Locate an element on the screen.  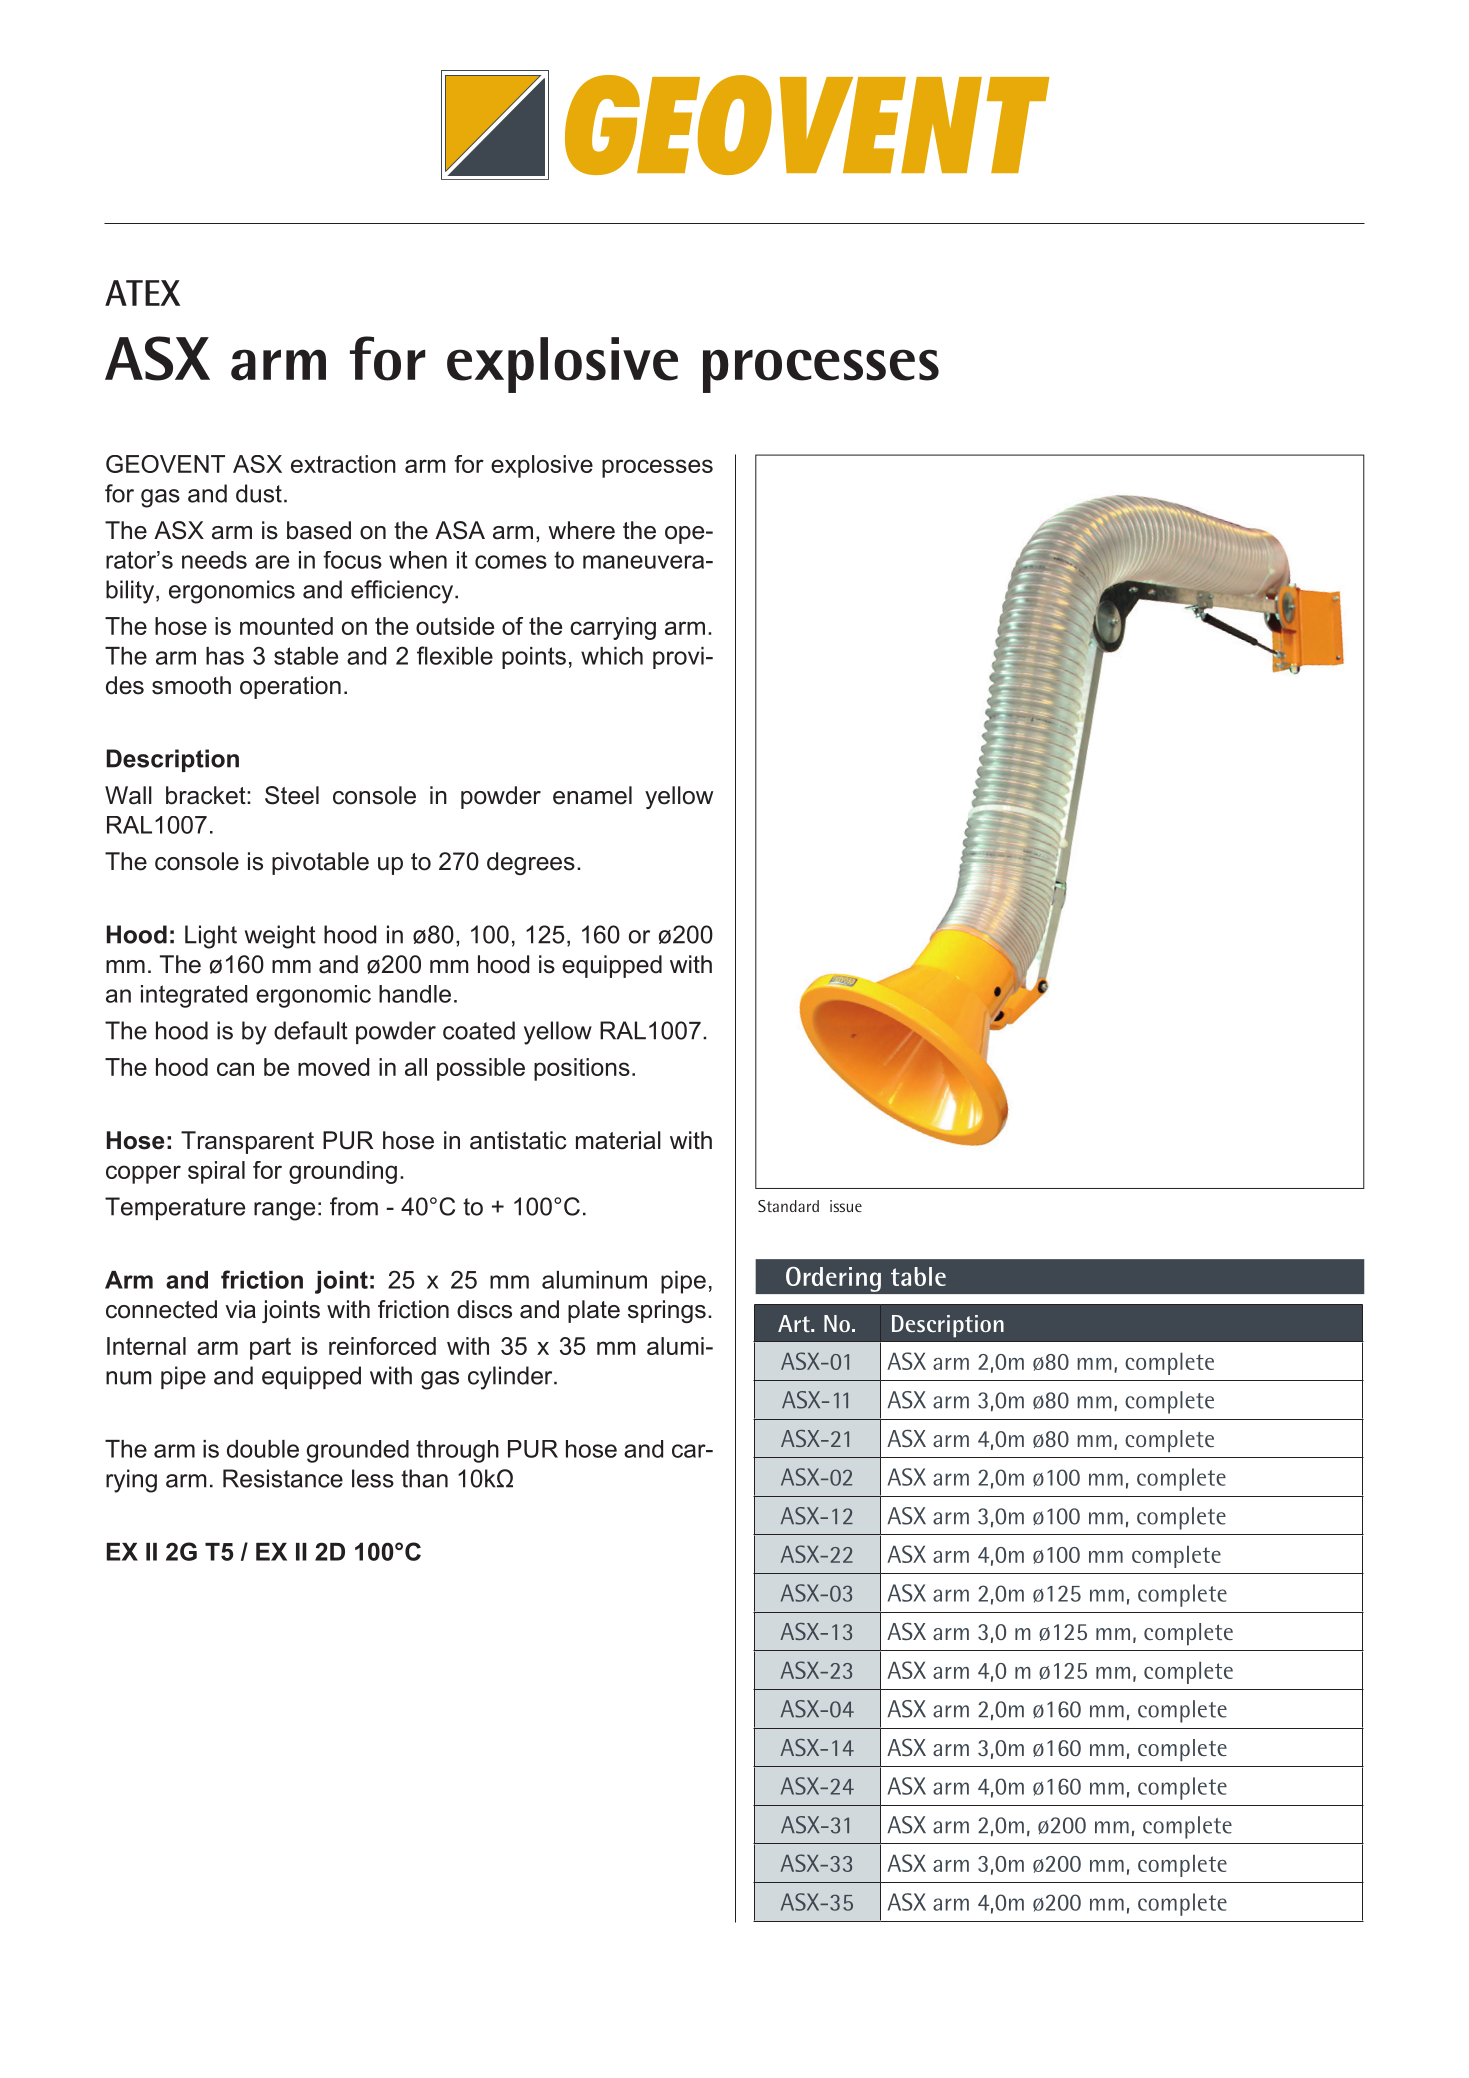
has is located at coordinates (225, 656).
